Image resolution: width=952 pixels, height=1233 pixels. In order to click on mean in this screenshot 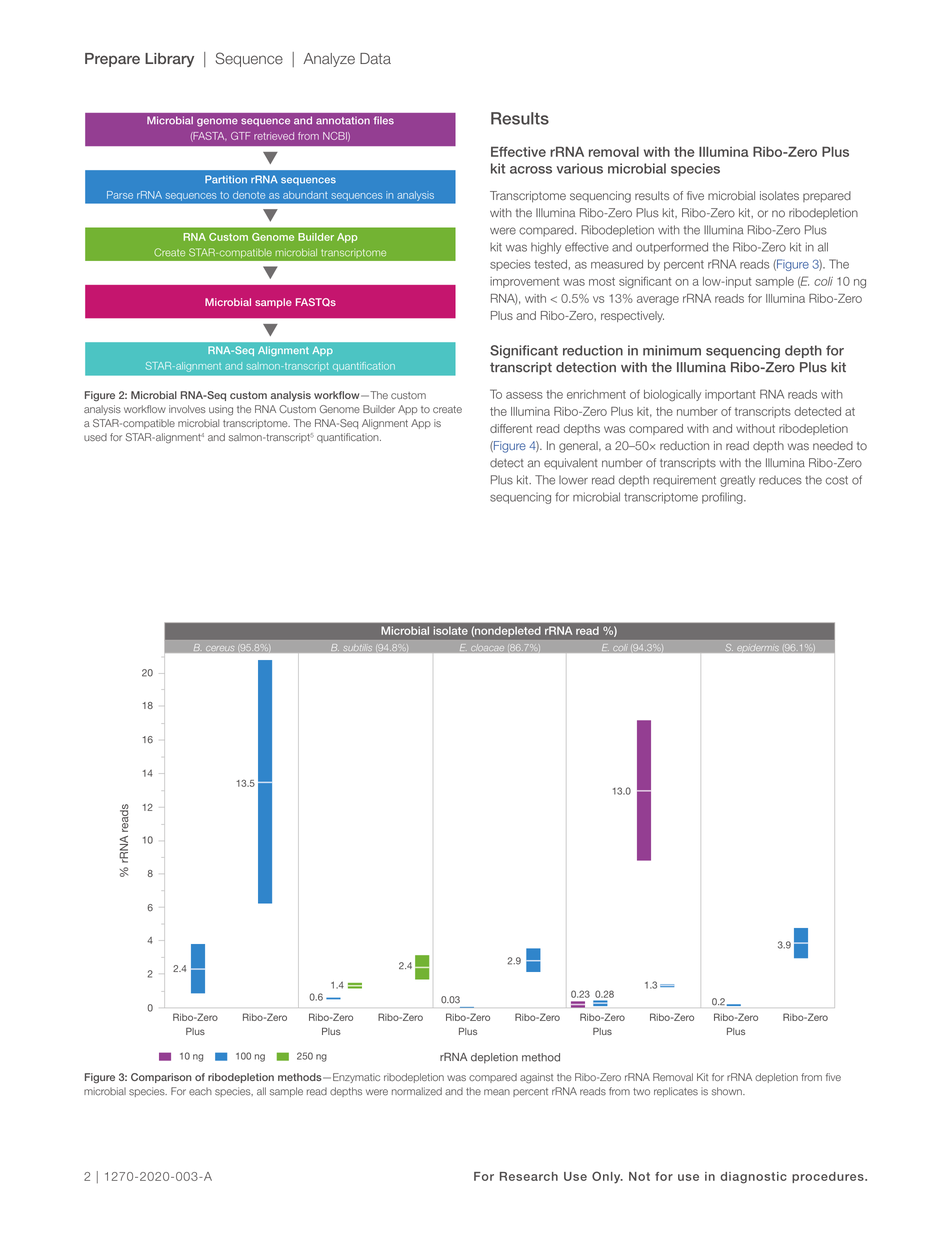, I will do `click(497, 1092)`.
